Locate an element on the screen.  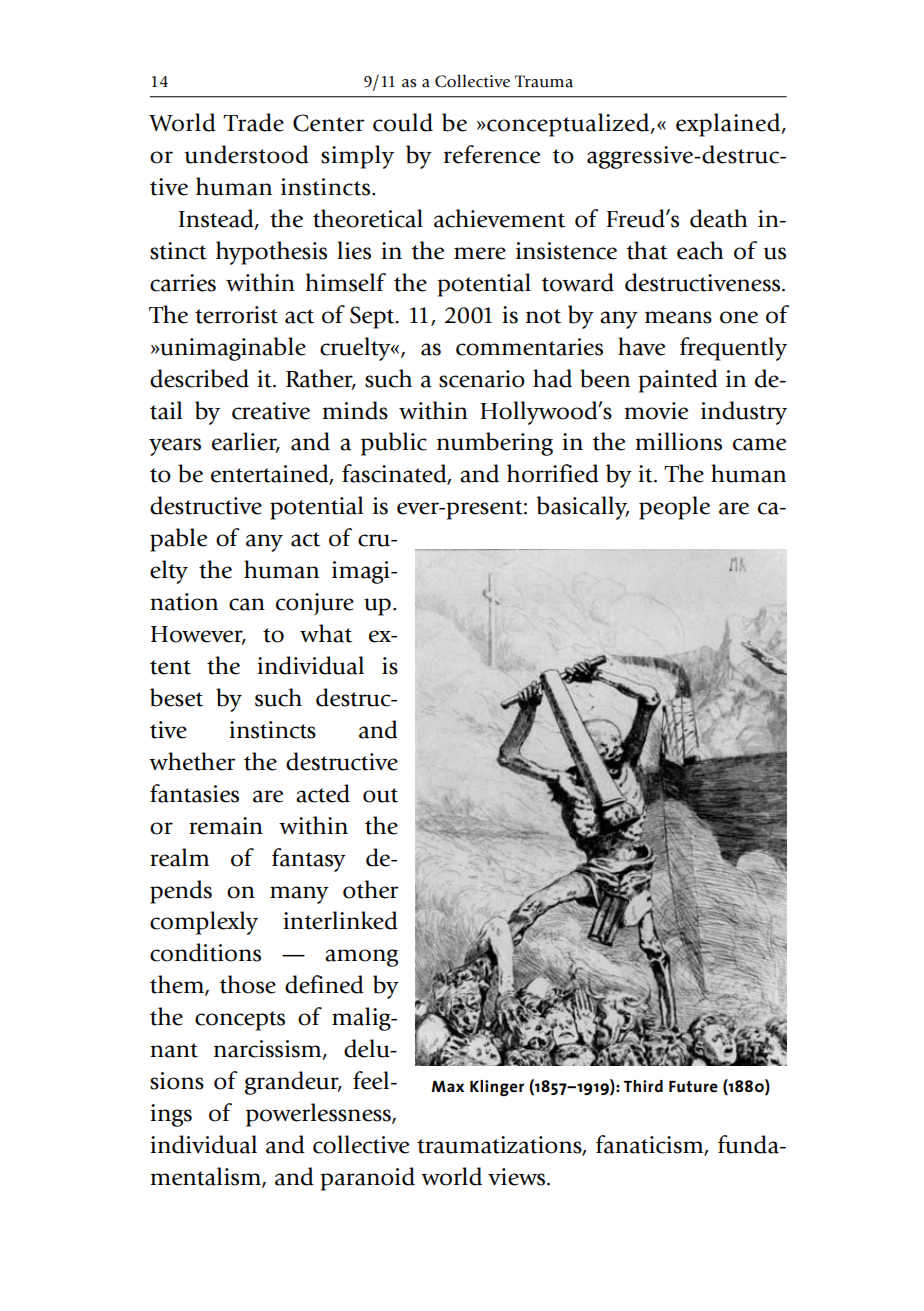
people is located at coordinates (674, 508).
